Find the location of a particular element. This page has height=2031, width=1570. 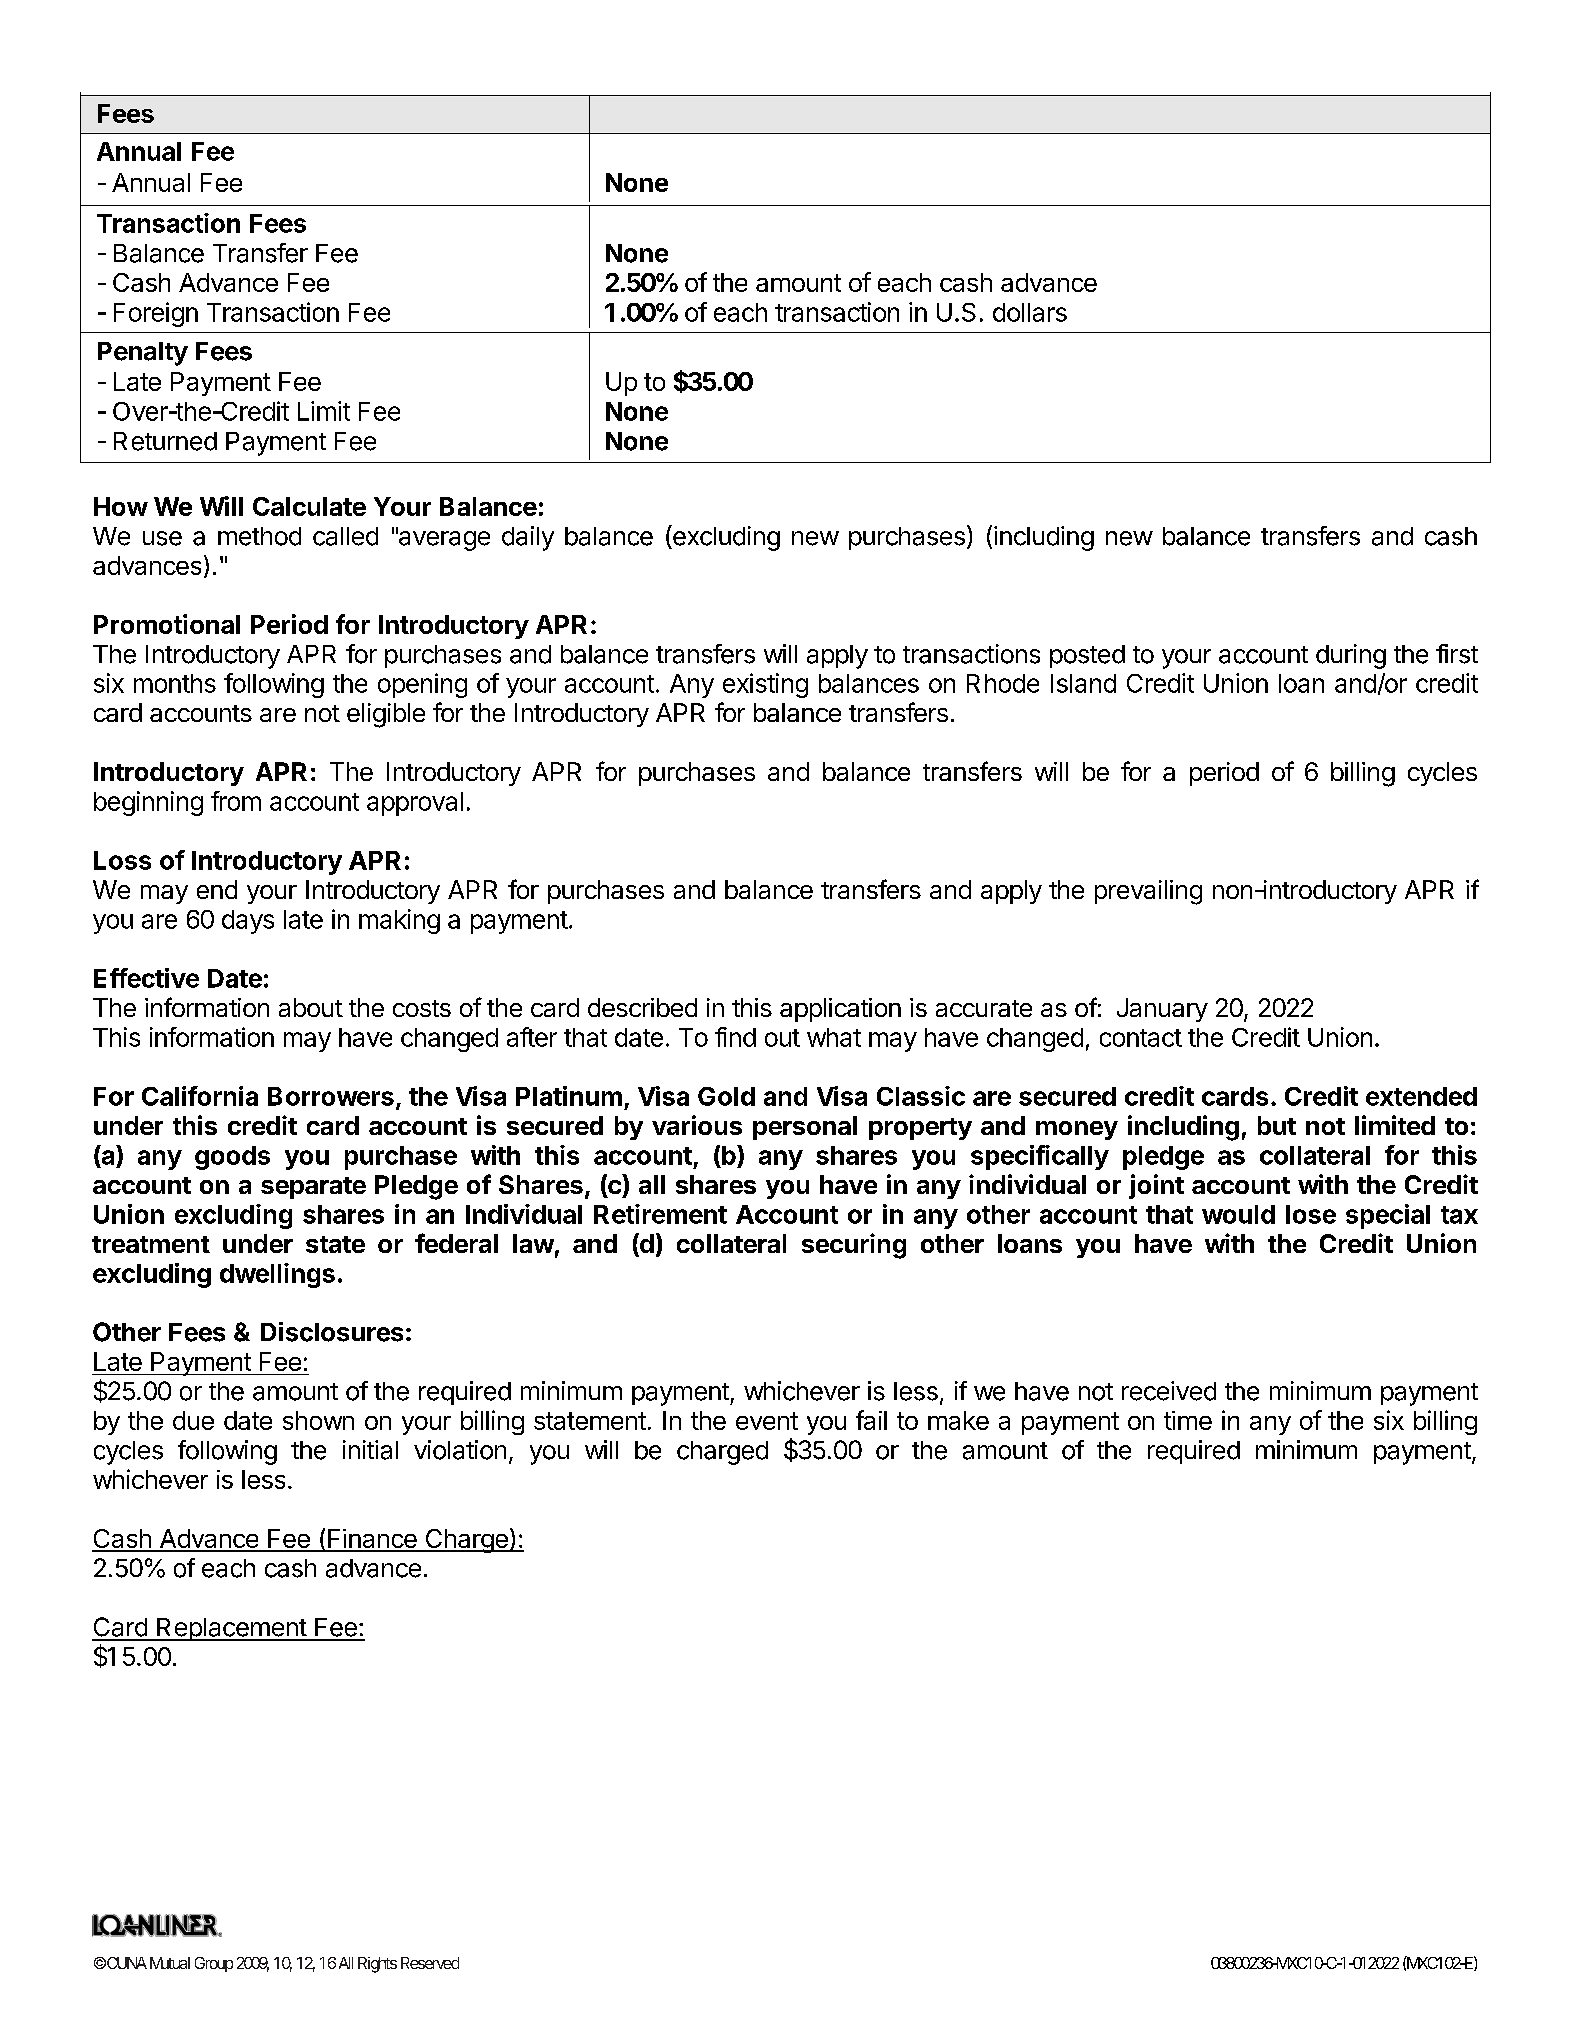

dollars is located at coordinates (1030, 312).
